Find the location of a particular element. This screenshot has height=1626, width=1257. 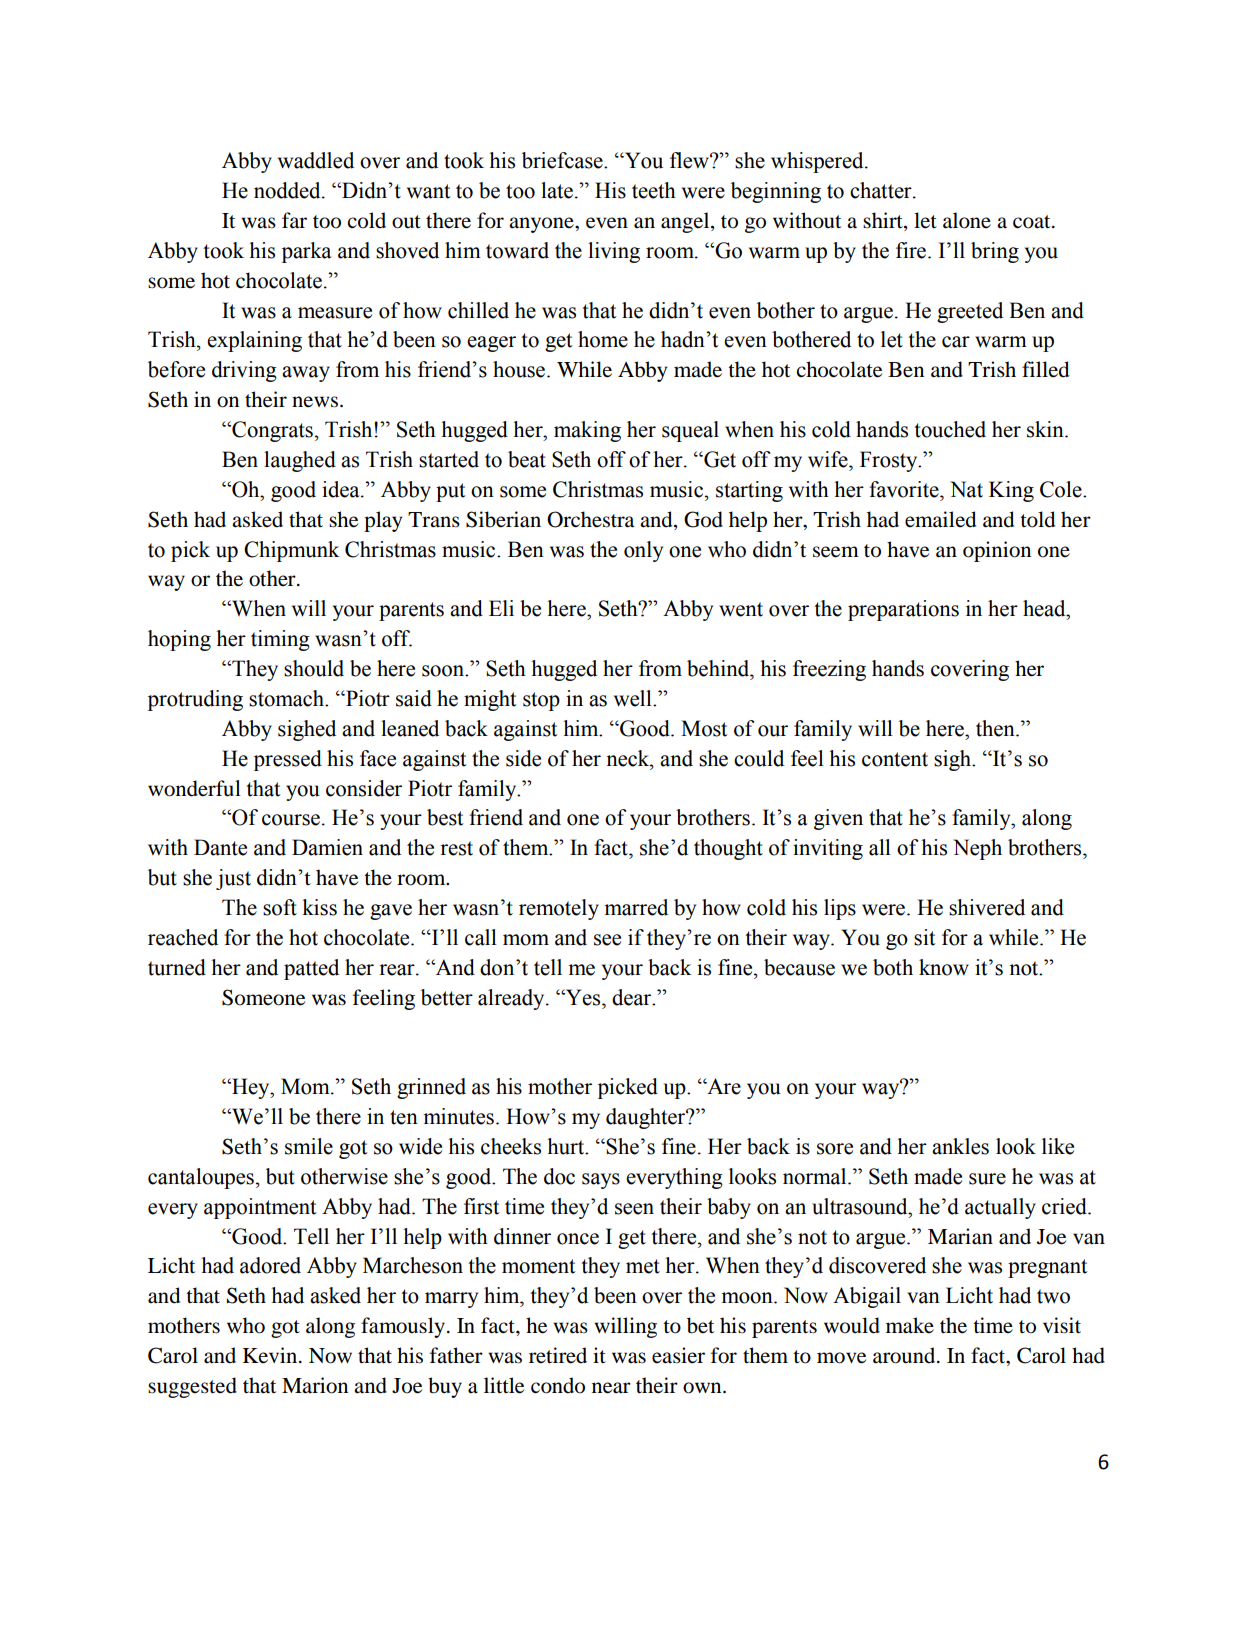

laughed is located at coordinates (300, 461).
